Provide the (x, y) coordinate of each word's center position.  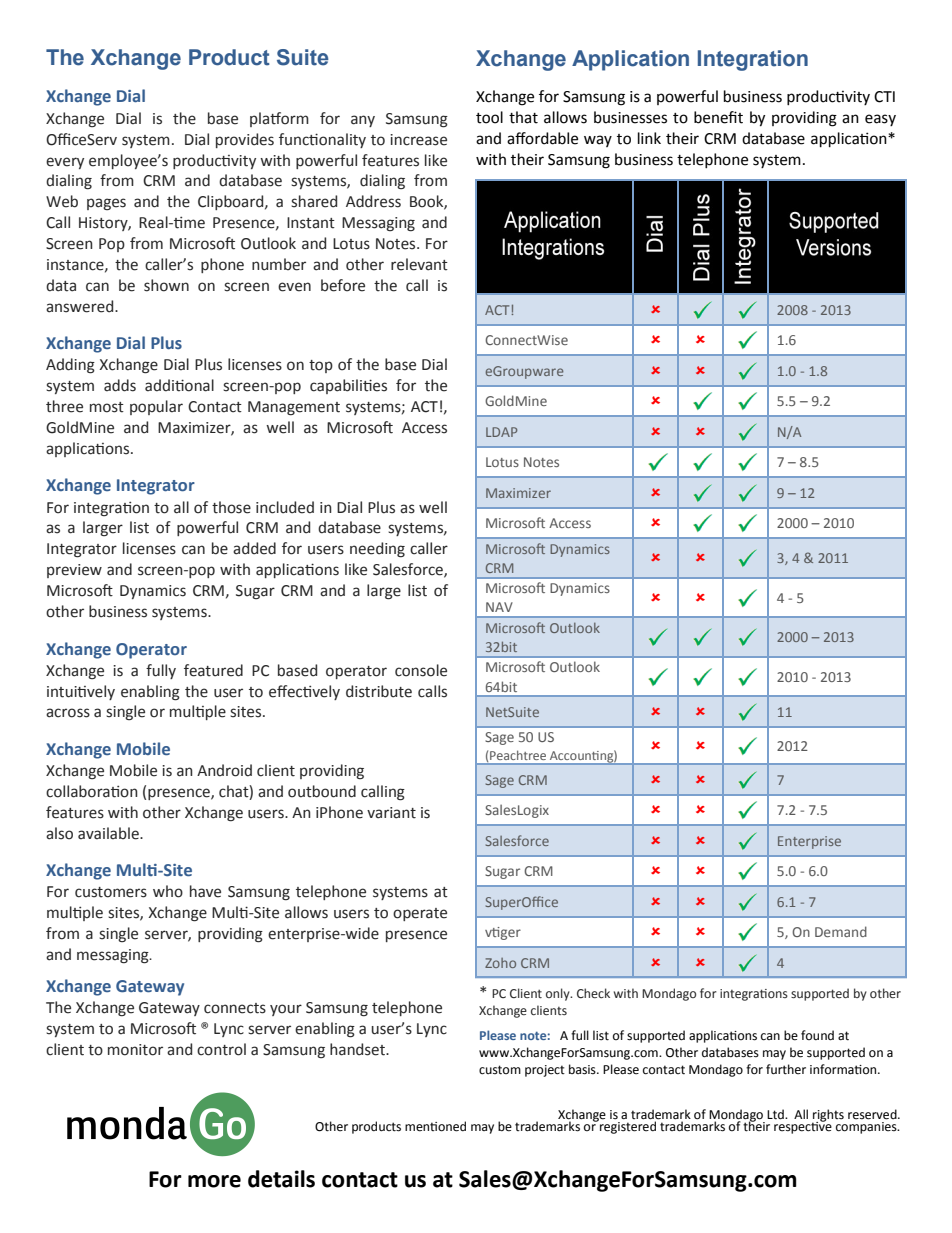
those (231, 507)
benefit (718, 117)
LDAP (501, 432)
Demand (841, 931)
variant (391, 813)
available (109, 833)
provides (245, 140)
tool (489, 117)
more (214, 1181)
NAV (499, 607)
